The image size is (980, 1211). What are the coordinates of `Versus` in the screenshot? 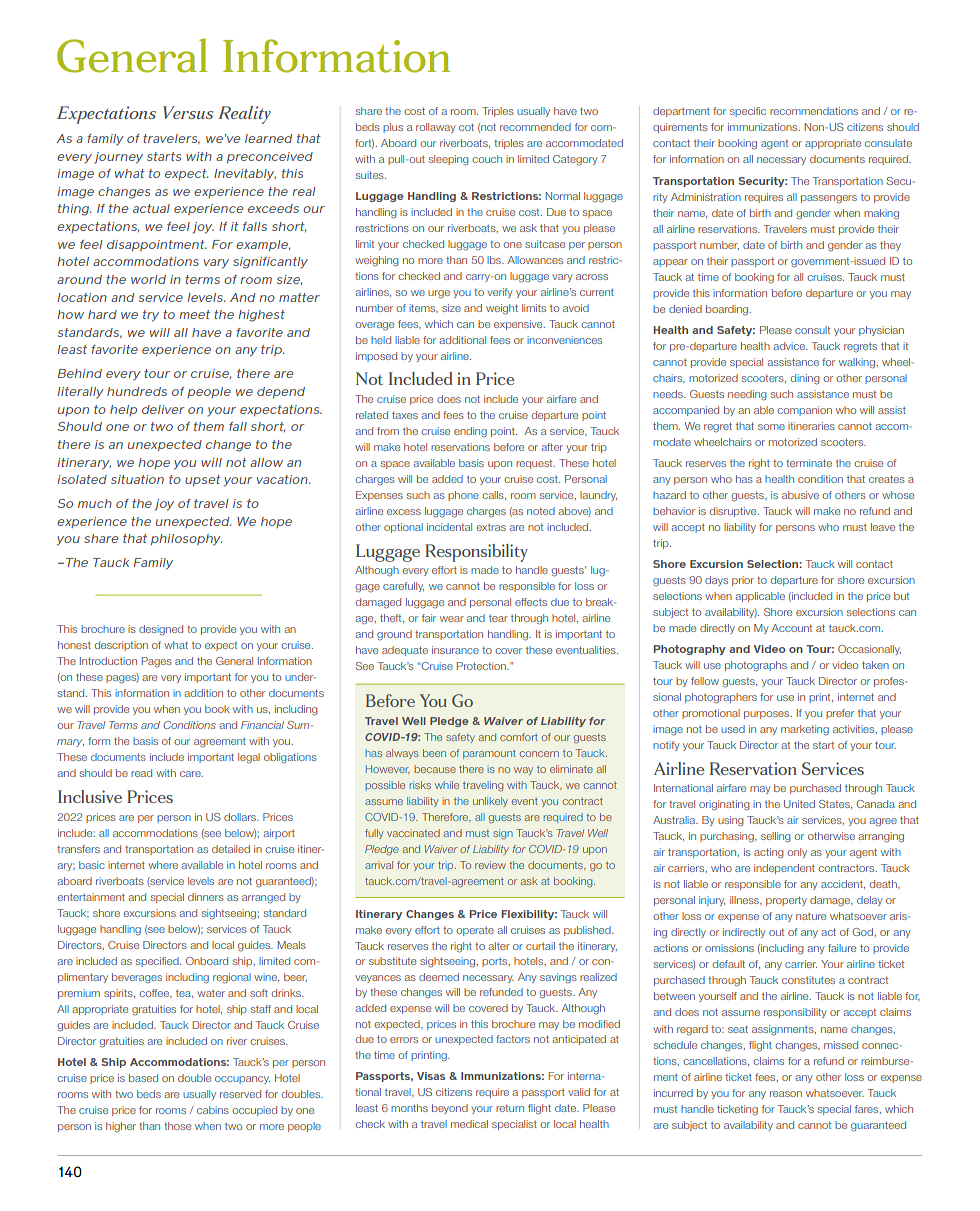 It's located at (188, 112).
